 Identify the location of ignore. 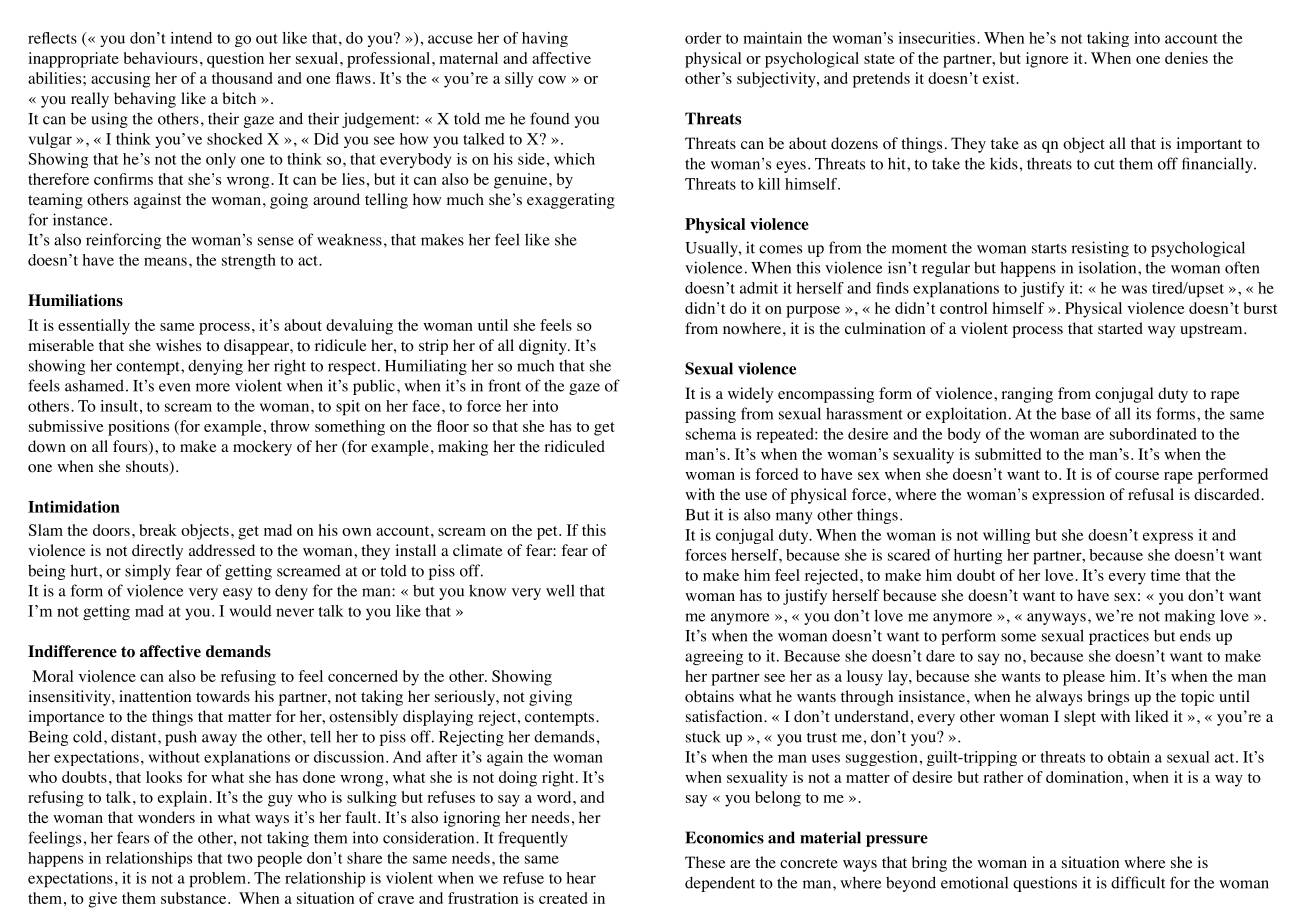
(1047, 60).
